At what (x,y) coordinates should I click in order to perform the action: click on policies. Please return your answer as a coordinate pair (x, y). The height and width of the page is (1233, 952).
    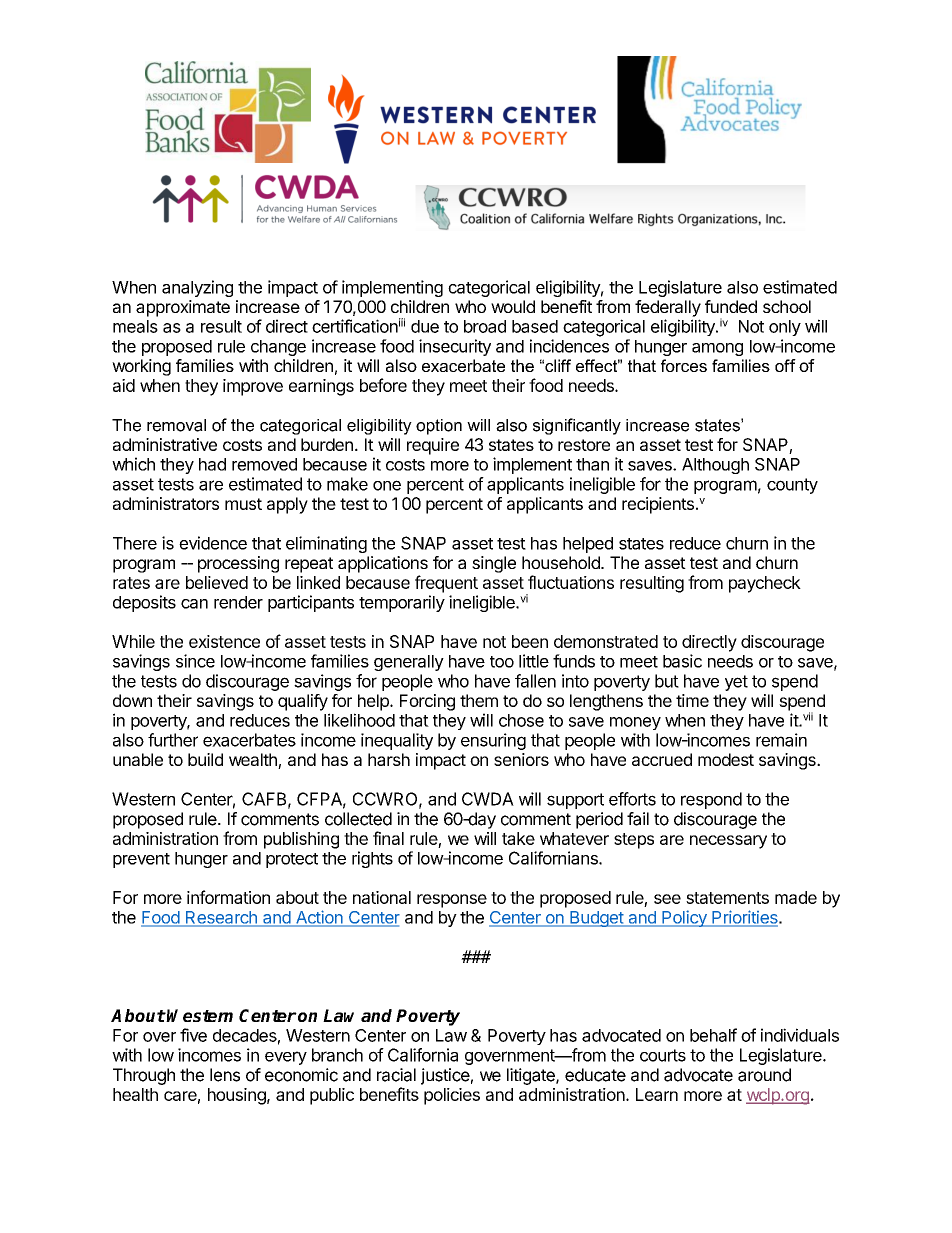
    Looking at the image, I should click on (452, 1096).
